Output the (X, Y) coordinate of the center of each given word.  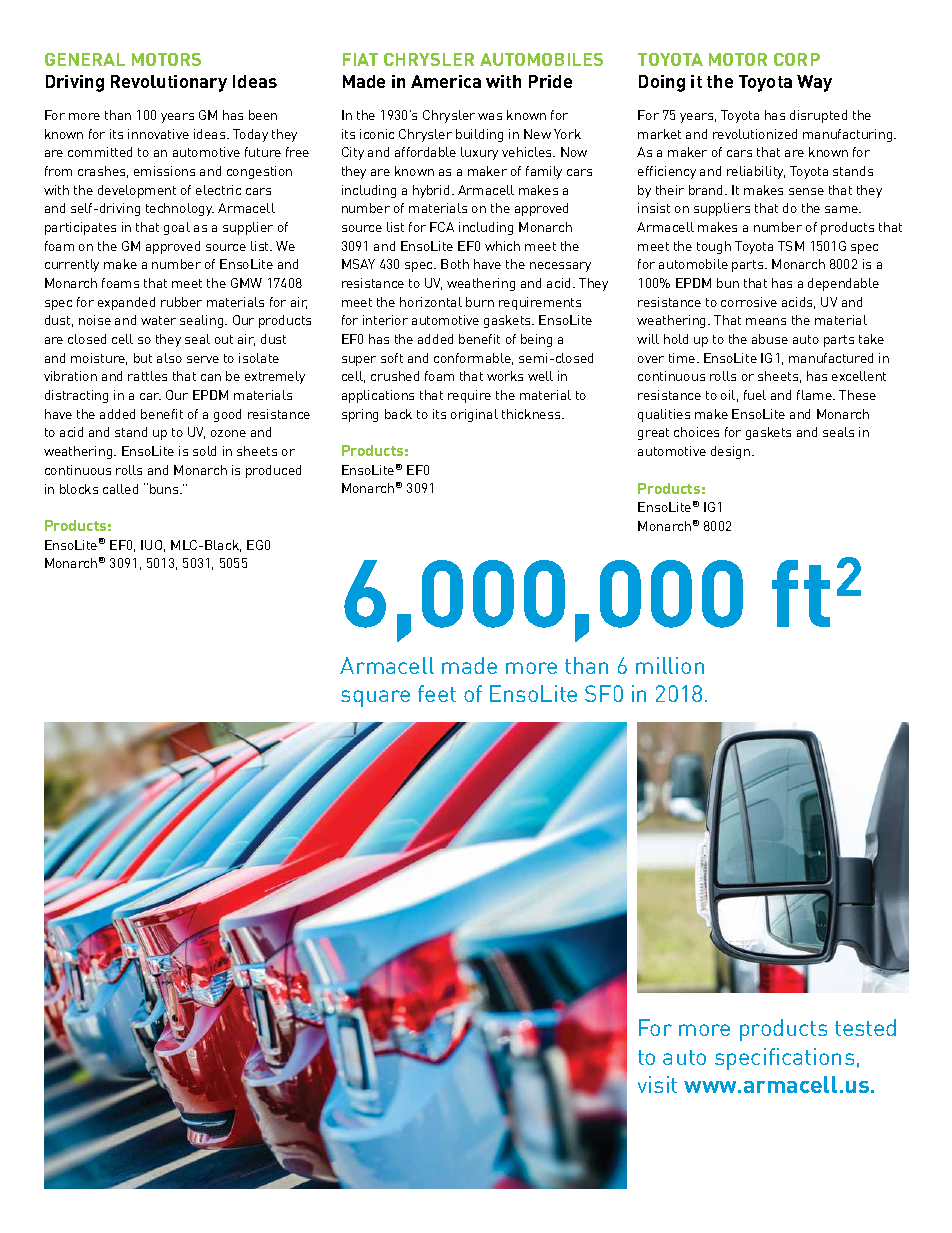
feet (437, 693)
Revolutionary (169, 83)
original (474, 415)
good (227, 415)
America (446, 81)
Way (814, 83)
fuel (755, 395)
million (670, 665)
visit (657, 1084)
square (375, 698)
